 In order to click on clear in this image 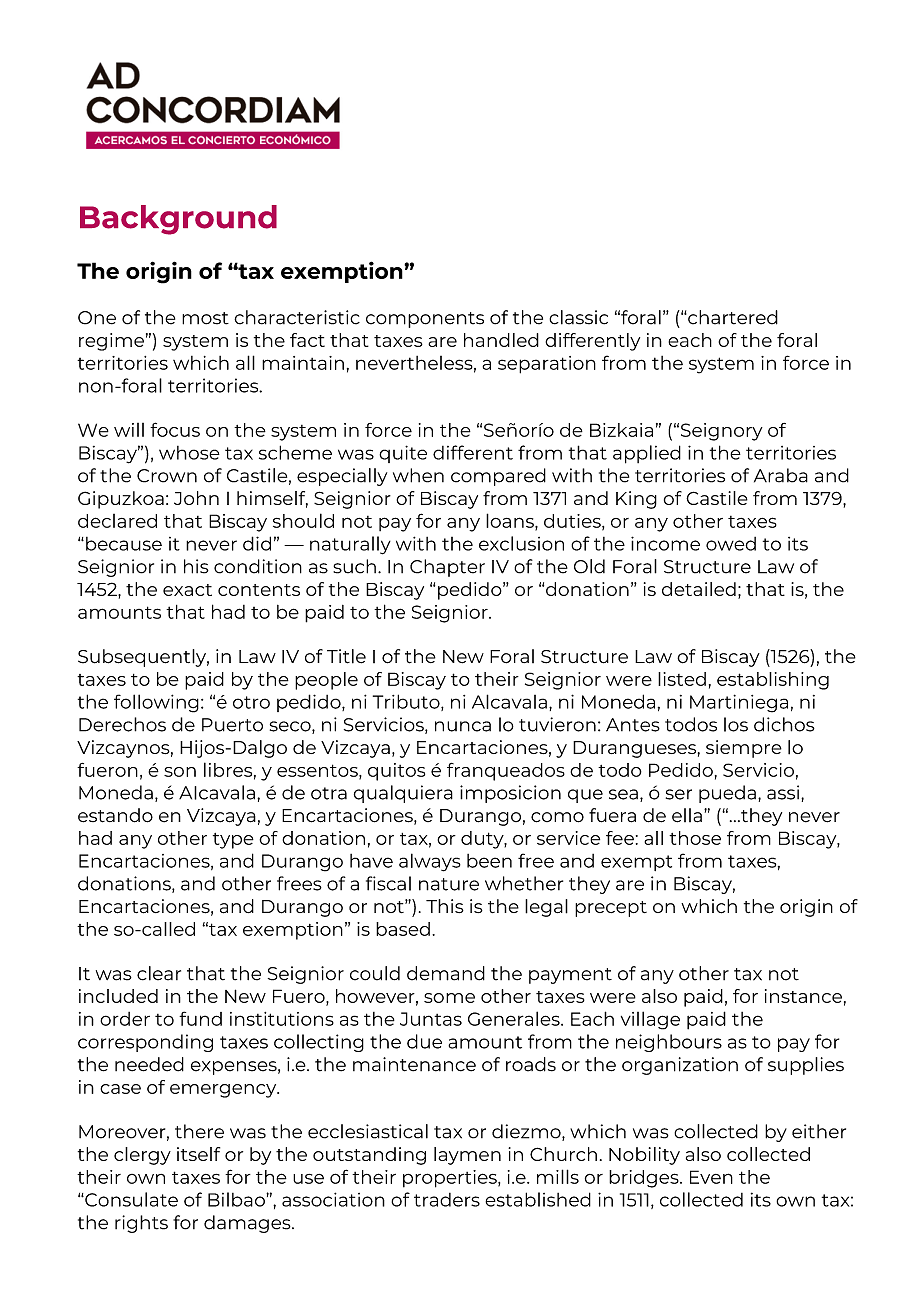, I will do `click(159, 973)`.
